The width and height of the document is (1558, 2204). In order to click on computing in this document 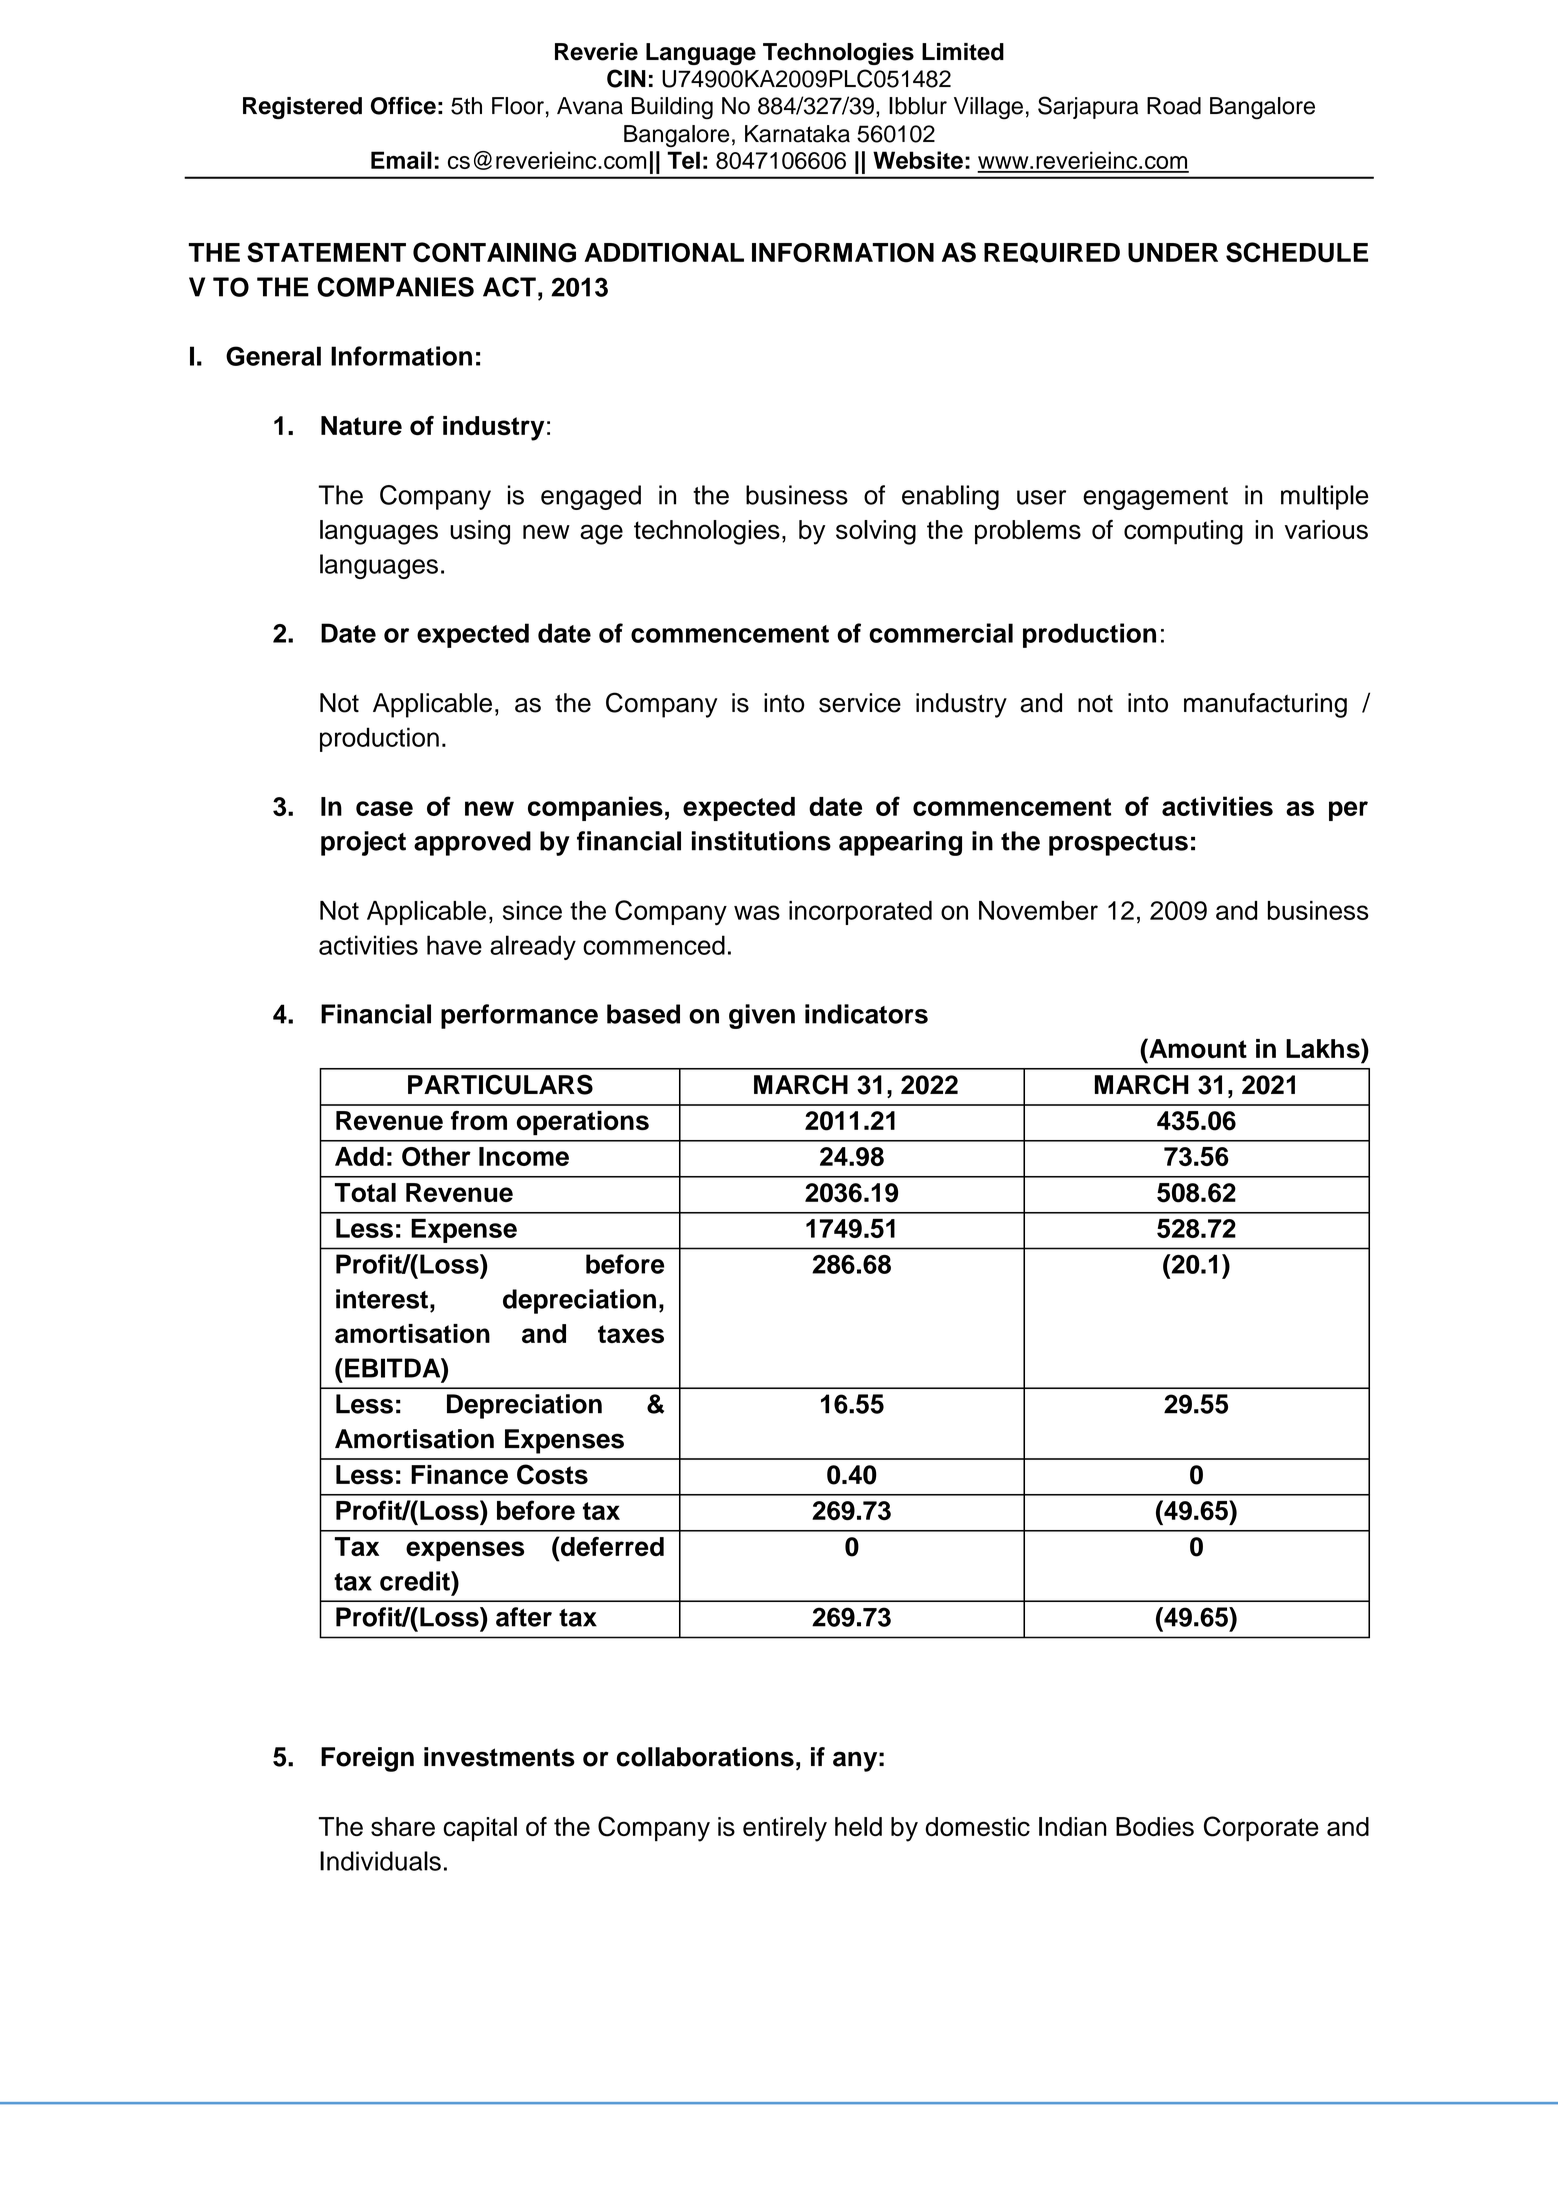, I will do `click(1183, 532)`.
